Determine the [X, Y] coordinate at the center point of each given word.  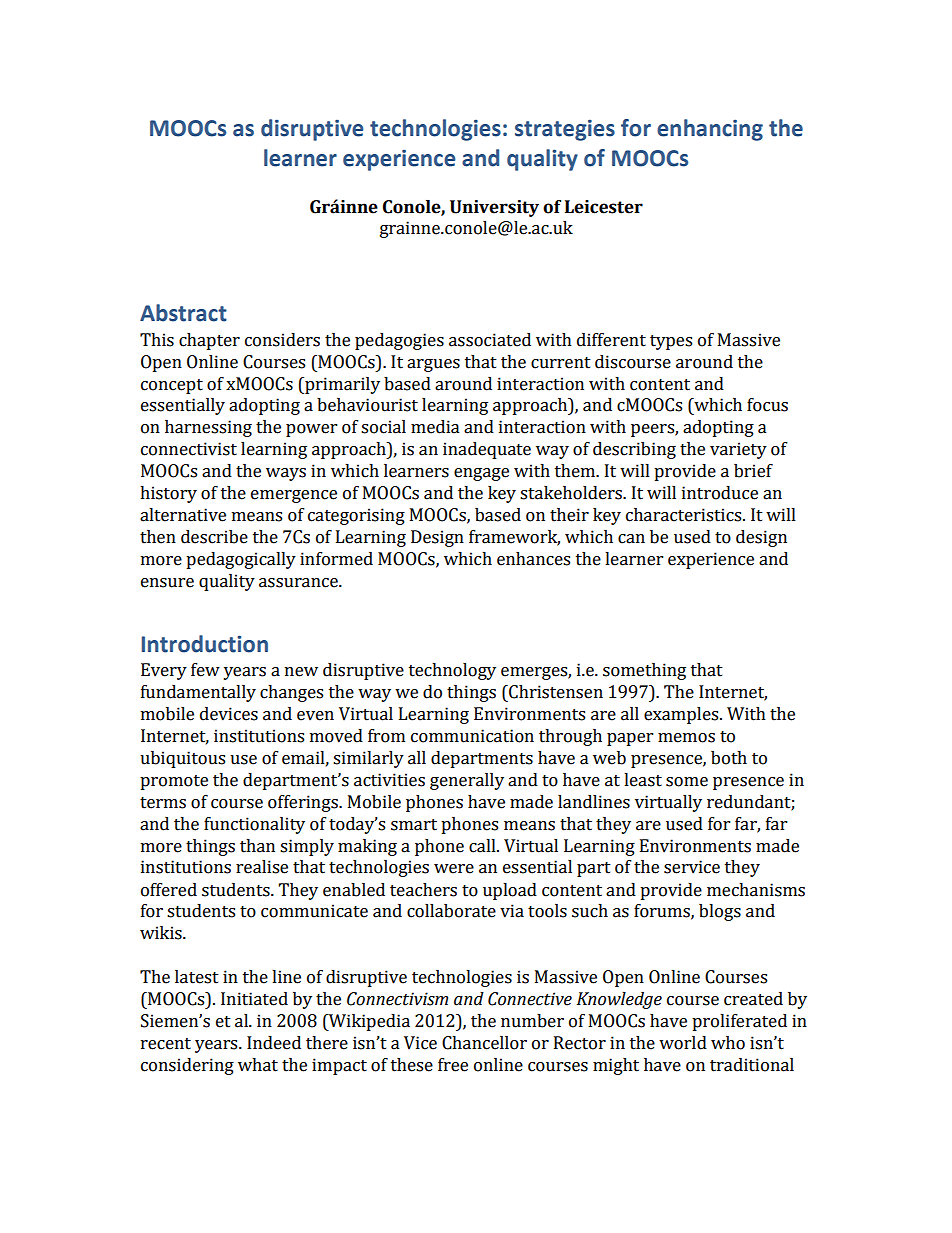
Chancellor [484, 1043]
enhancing [710, 130]
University [494, 208]
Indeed [274, 1043]
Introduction [205, 644]
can [631, 539]
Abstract [183, 313]
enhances [533, 559]
